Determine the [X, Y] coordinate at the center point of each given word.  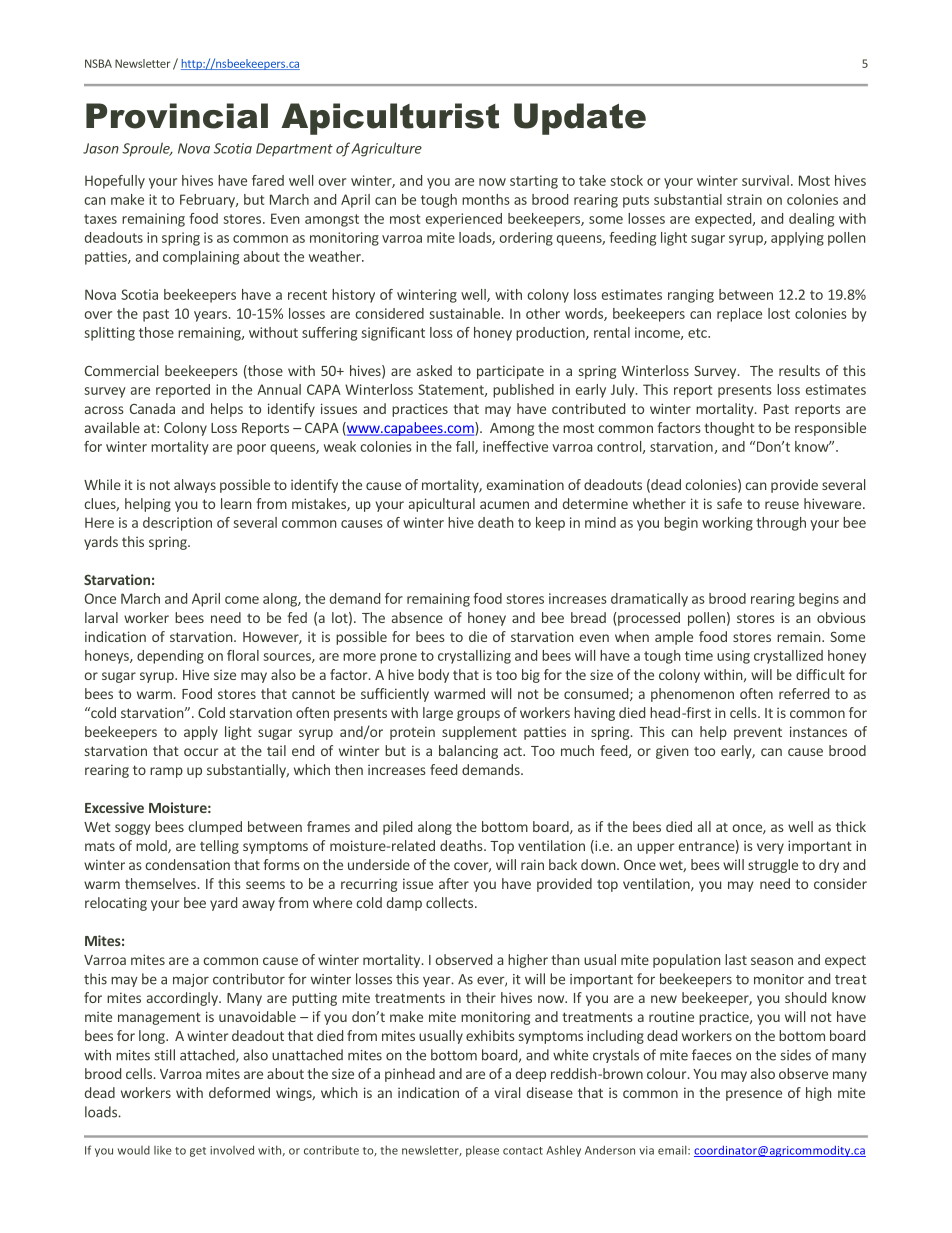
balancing [468, 752]
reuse [782, 505]
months [486, 199]
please [482, 1151]
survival [765, 180]
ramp [166, 772]
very [770, 848]
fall [466, 447]
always [195, 486]
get [198, 1152]
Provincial [177, 116]
